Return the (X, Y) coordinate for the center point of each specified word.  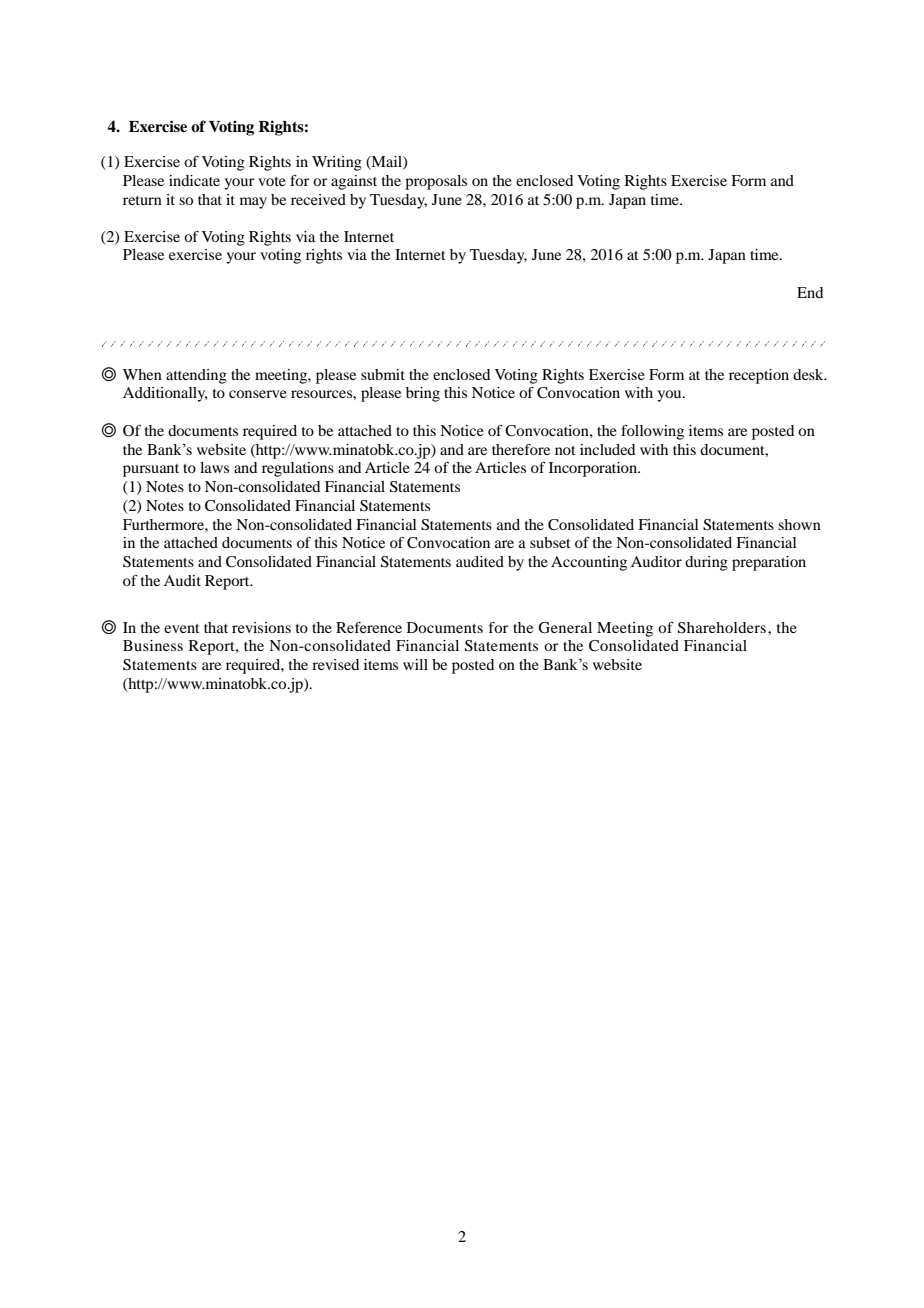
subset (550, 542)
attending (196, 376)
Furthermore (164, 524)
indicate (194, 180)
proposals (436, 182)
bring (423, 394)
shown (799, 524)
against (354, 182)
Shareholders (723, 628)
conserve (258, 394)
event (182, 628)
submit (383, 374)
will (415, 664)
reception (759, 376)
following (652, 432)
